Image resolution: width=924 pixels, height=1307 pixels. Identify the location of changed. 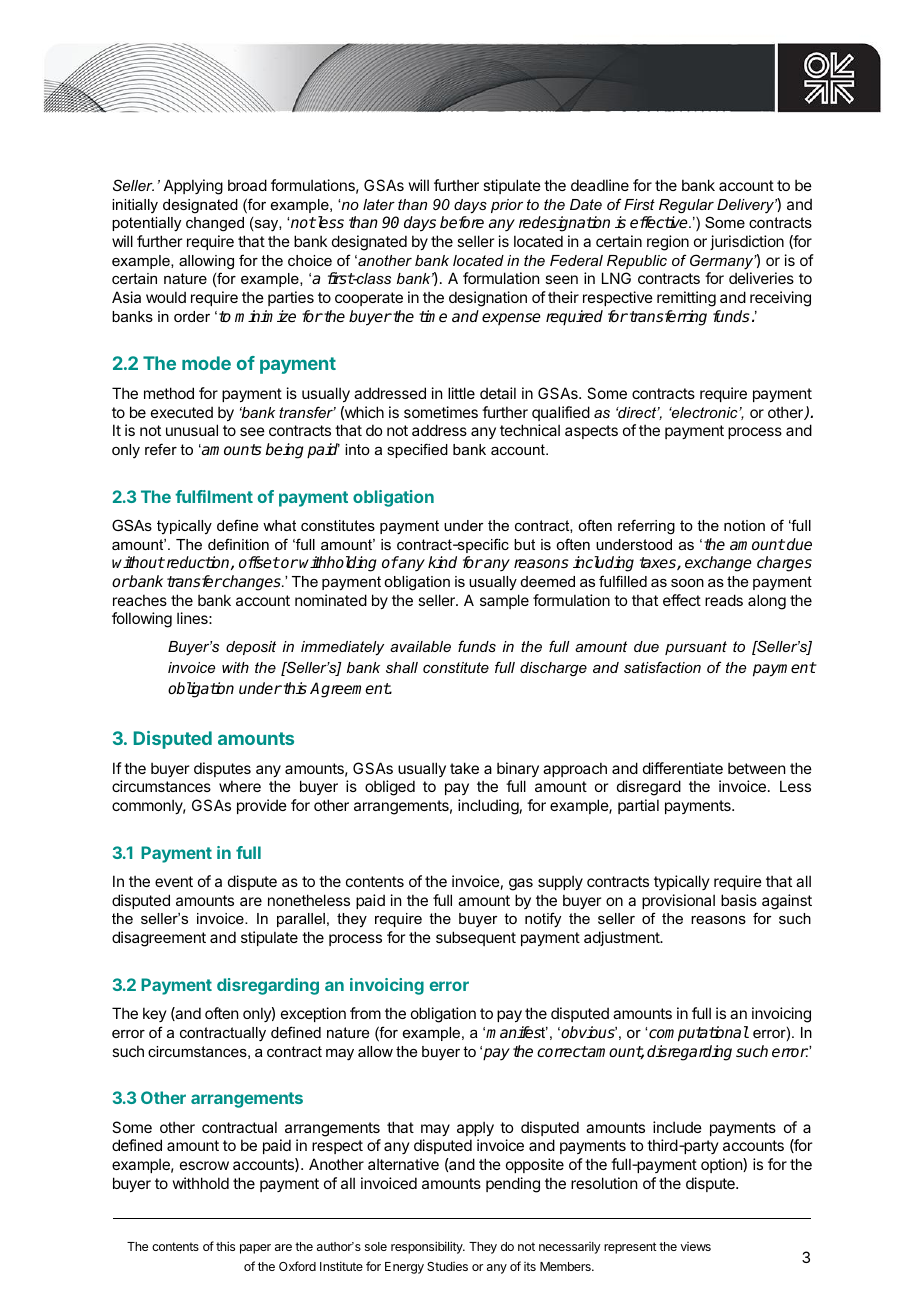
(215, 224).
